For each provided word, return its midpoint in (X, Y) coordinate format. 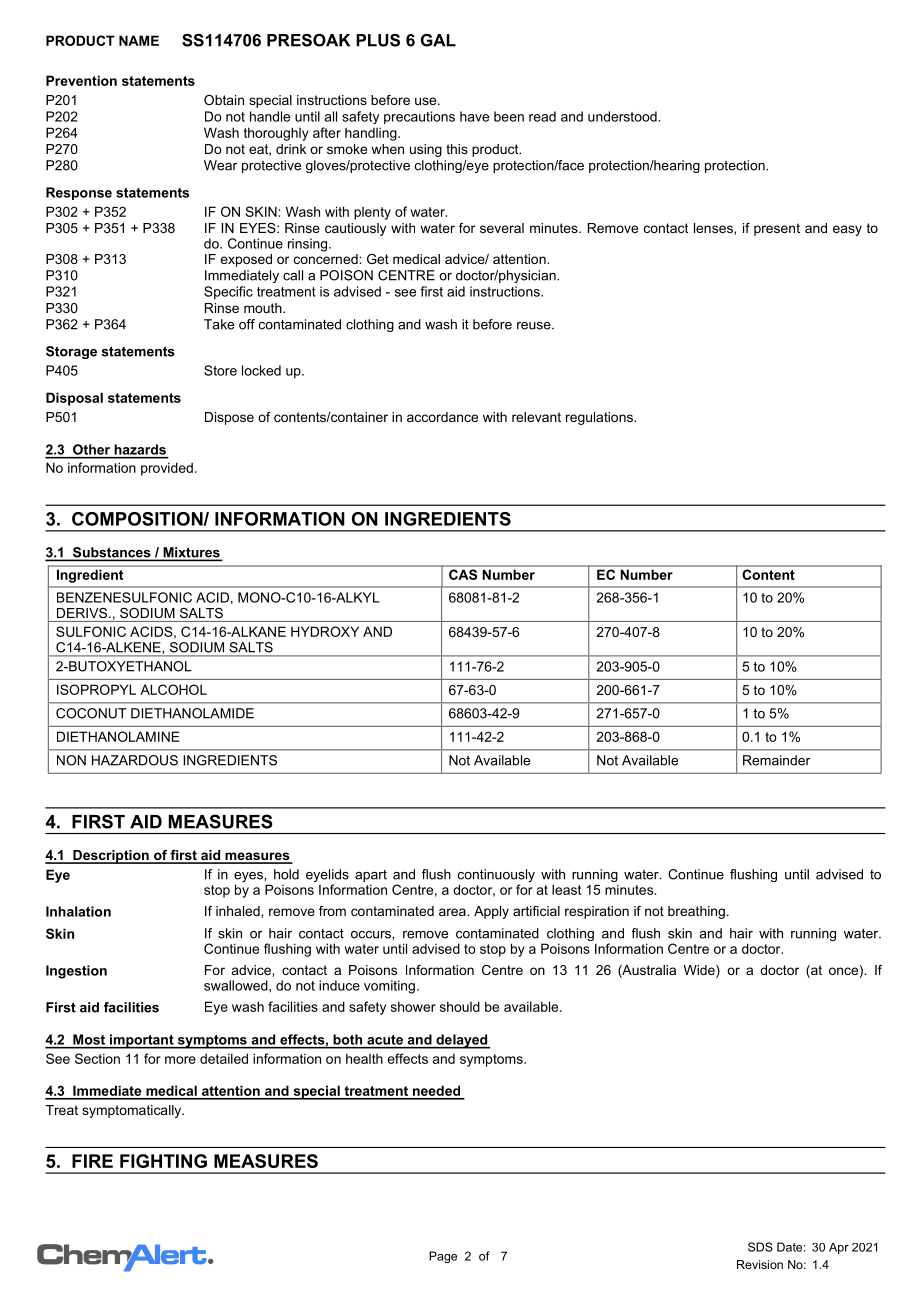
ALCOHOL (173, 689)
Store (220, 370)
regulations (600, 418)
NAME (139, 40)
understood (623, 116)
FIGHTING (163, 1161)
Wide (700, 971)
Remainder (776, 760)
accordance (442, 417)
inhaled (239, 911)
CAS (463, 574)
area (453, 912)
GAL (438, 40)
